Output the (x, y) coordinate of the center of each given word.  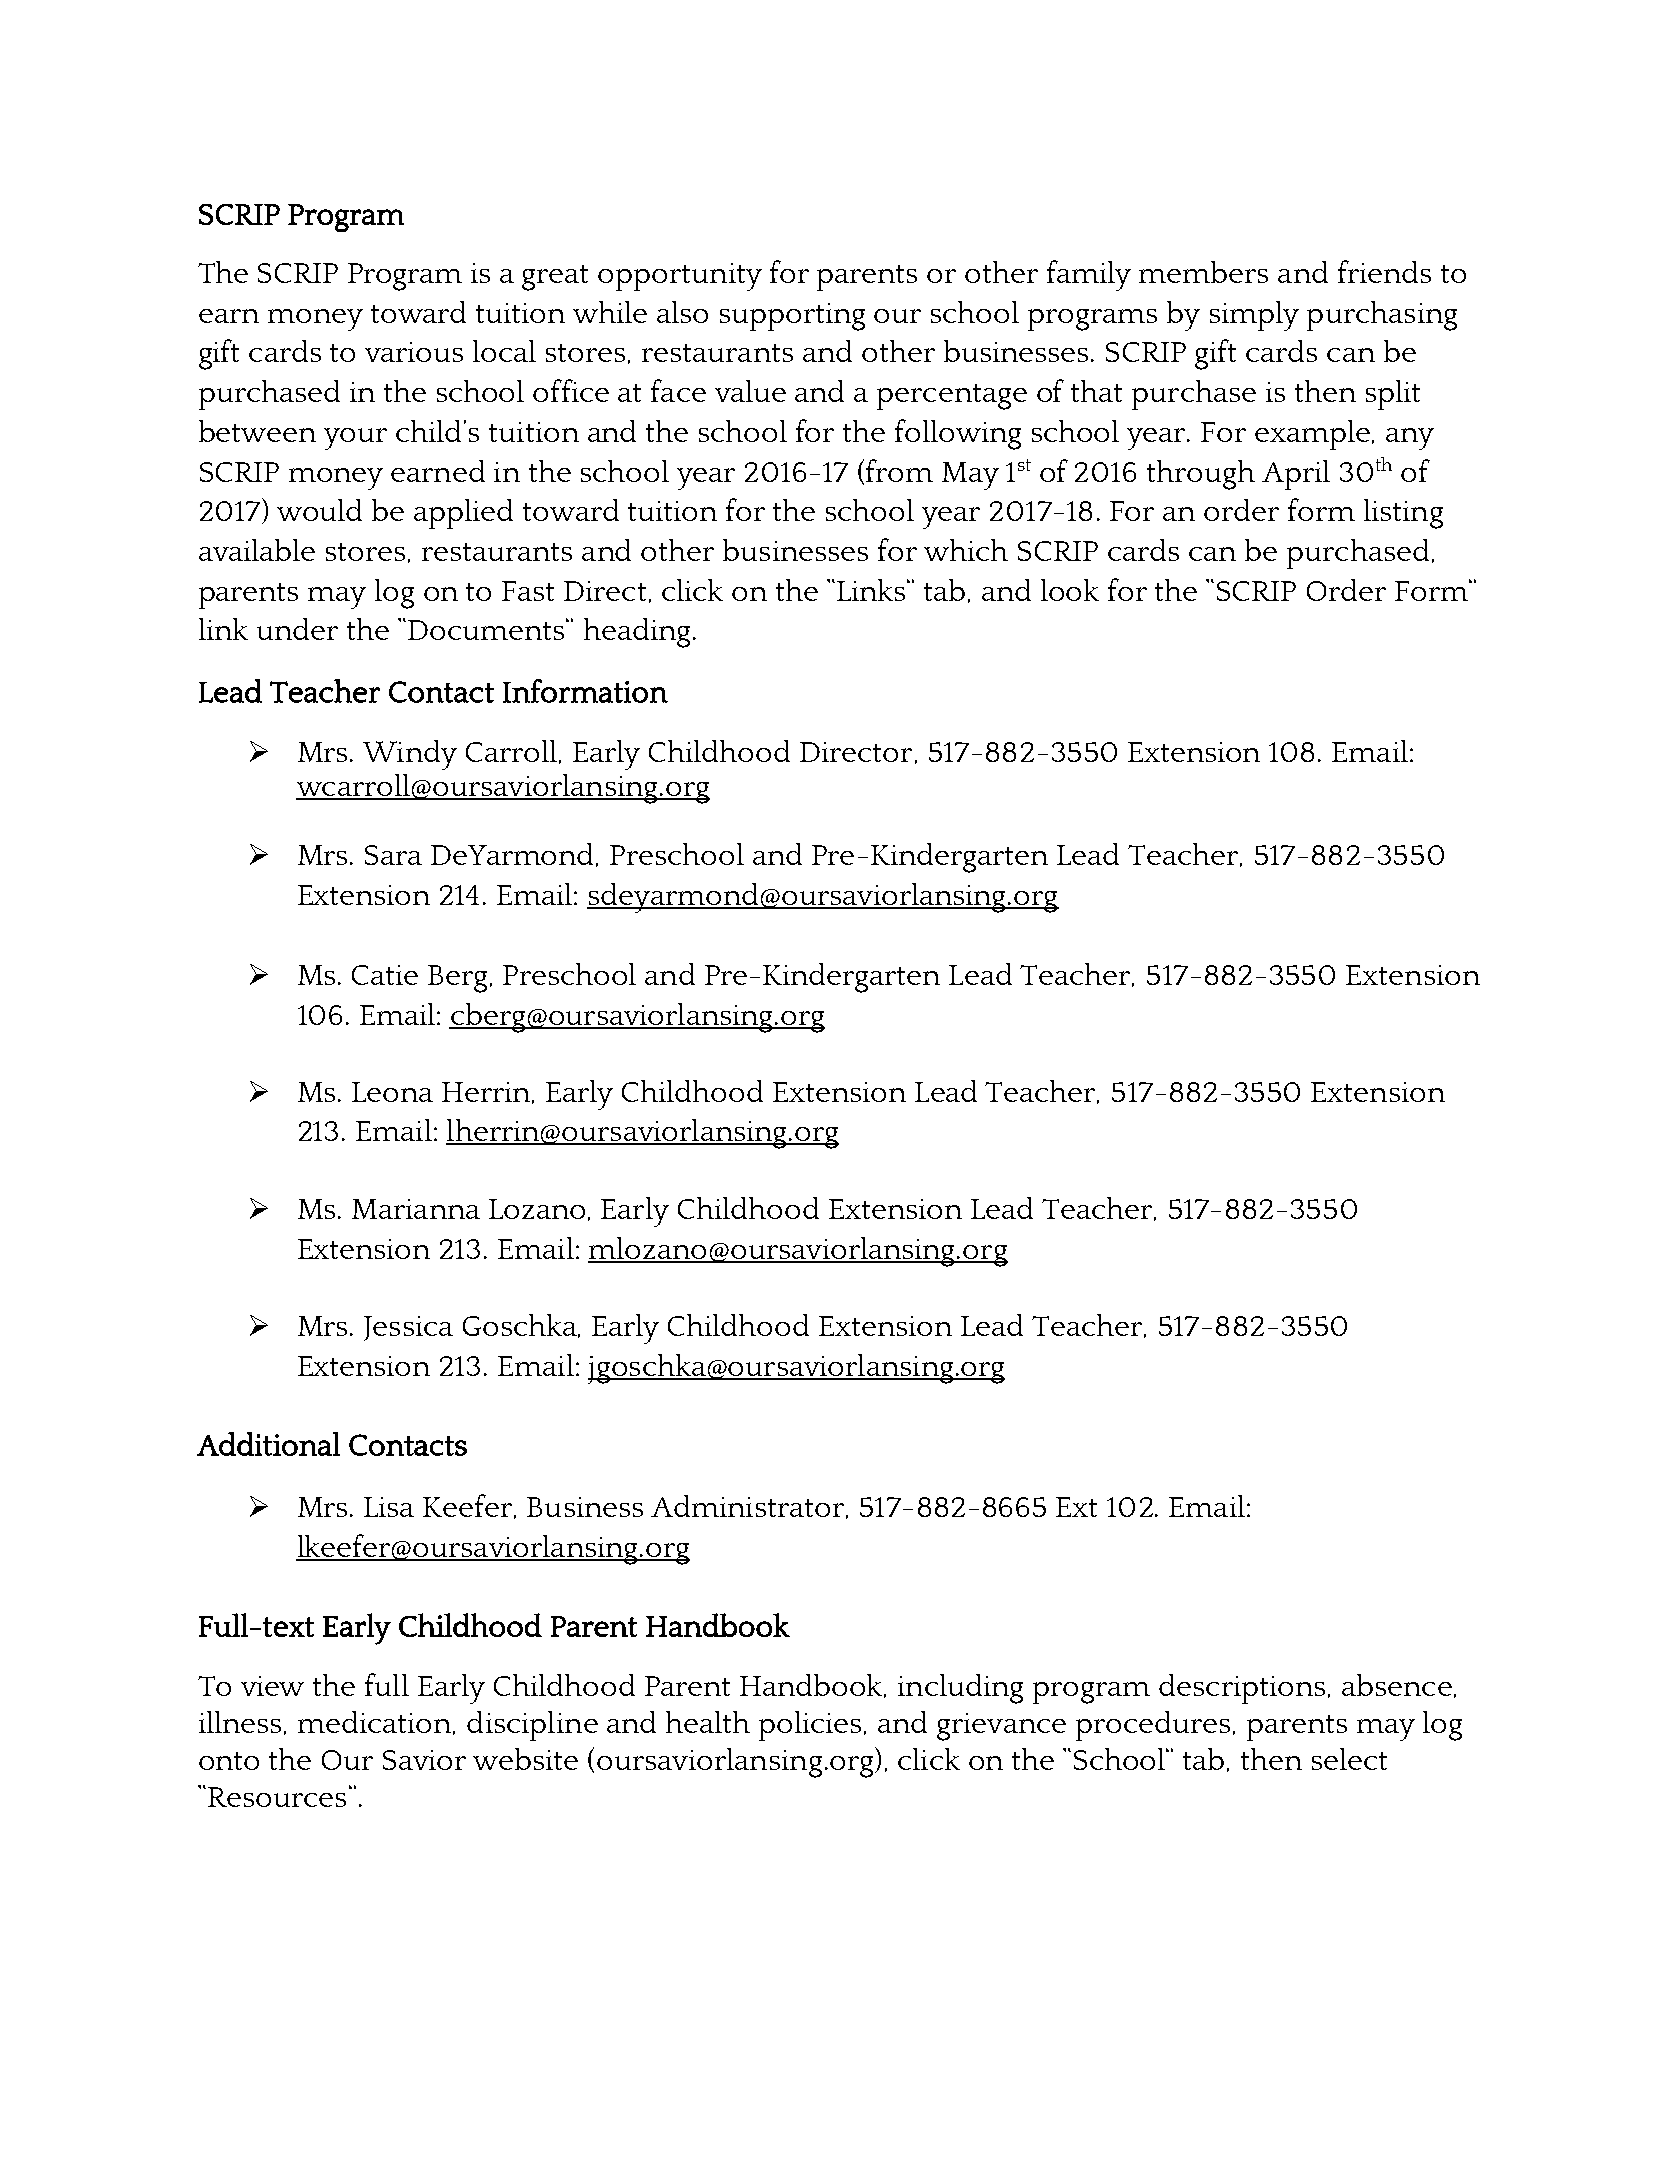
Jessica (408, 1328)
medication (376, 1723)
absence (1397, 1685)
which (966, 550)
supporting (792, 317)
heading (637, 633)
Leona (392, 1092)
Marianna (416, 1209)
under (297, 629)
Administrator (747, 1506)
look (1070, 590)
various (414, 352)
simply (1254, 316)
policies (810, 1726)
